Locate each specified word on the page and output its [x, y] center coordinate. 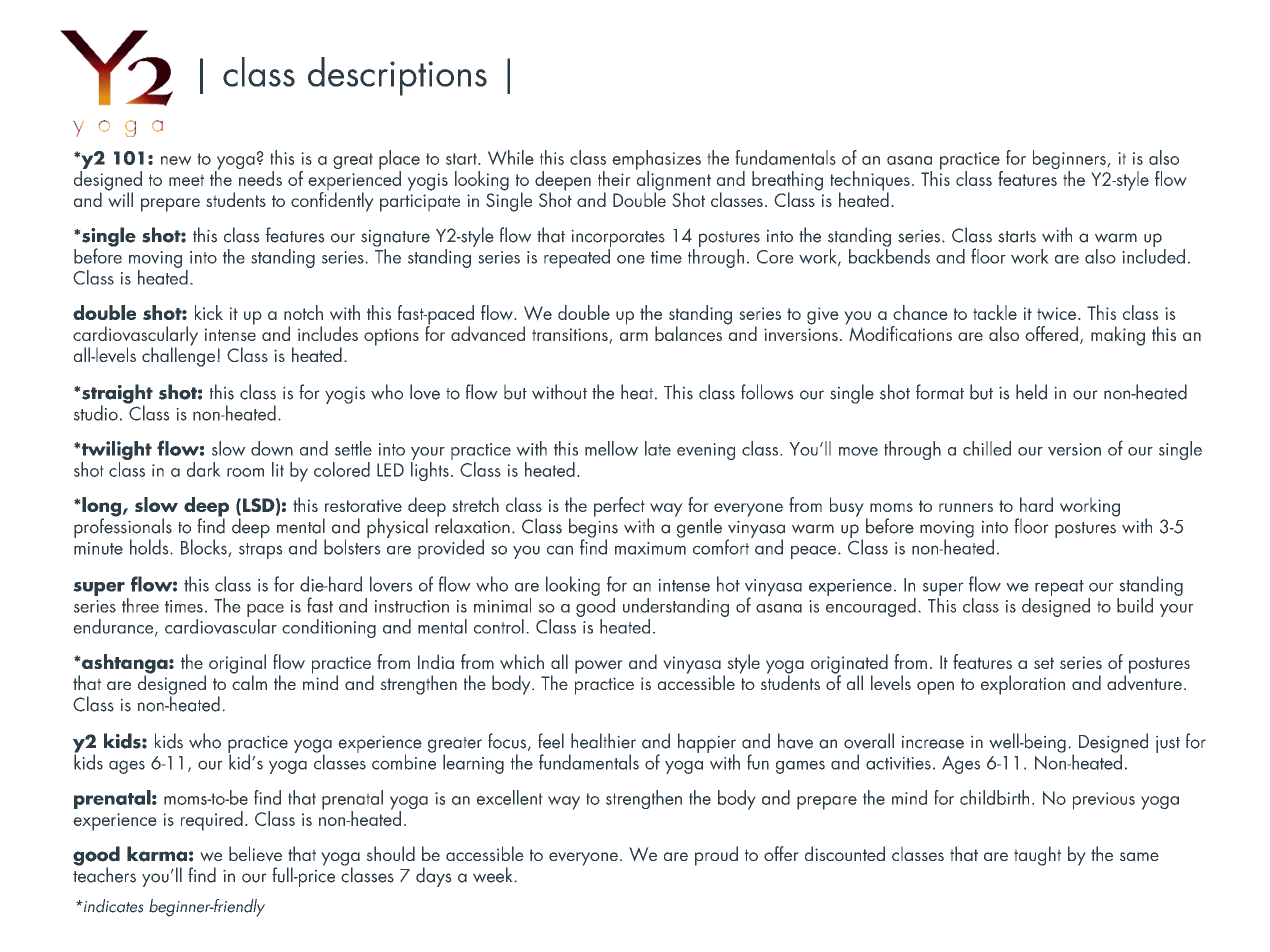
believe [255, 854]
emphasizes [656, 161]
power [599, 667]
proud [716, 856]
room [245, 472]
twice [1058, 314]
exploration [1023, 685]
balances [688, 333]
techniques [870, 182]
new [176, 160]
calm [249, 681]
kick [209, 312]
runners [966, 507]
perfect [619, 507]
